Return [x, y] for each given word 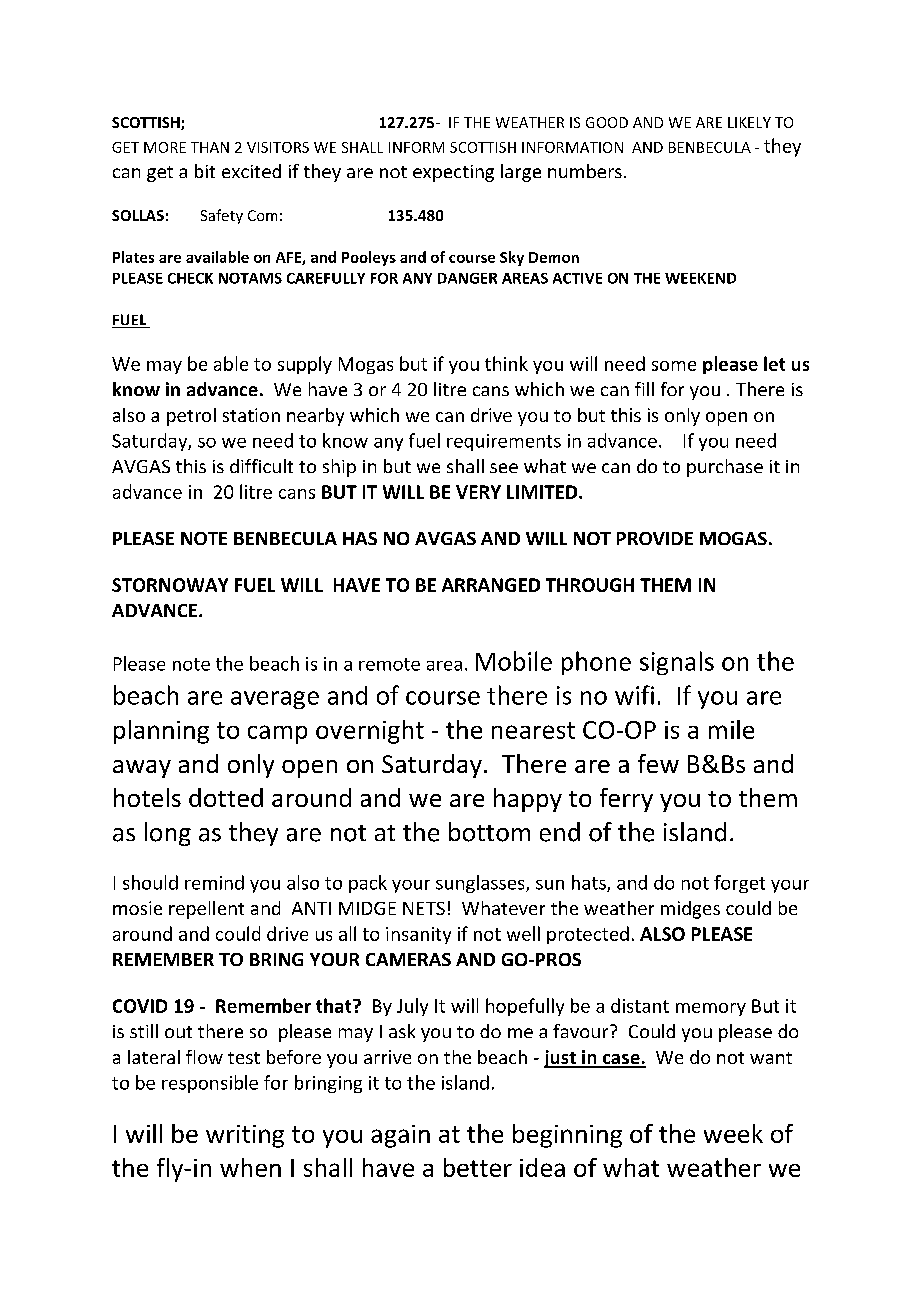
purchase [725, 468]
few [658, 763]
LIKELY [749, 122]
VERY [478, 492]
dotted [226, 797]
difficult [261, 466]
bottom [489, 832]
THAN [210, 147]
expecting [453, 173]
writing [245, 1136]
